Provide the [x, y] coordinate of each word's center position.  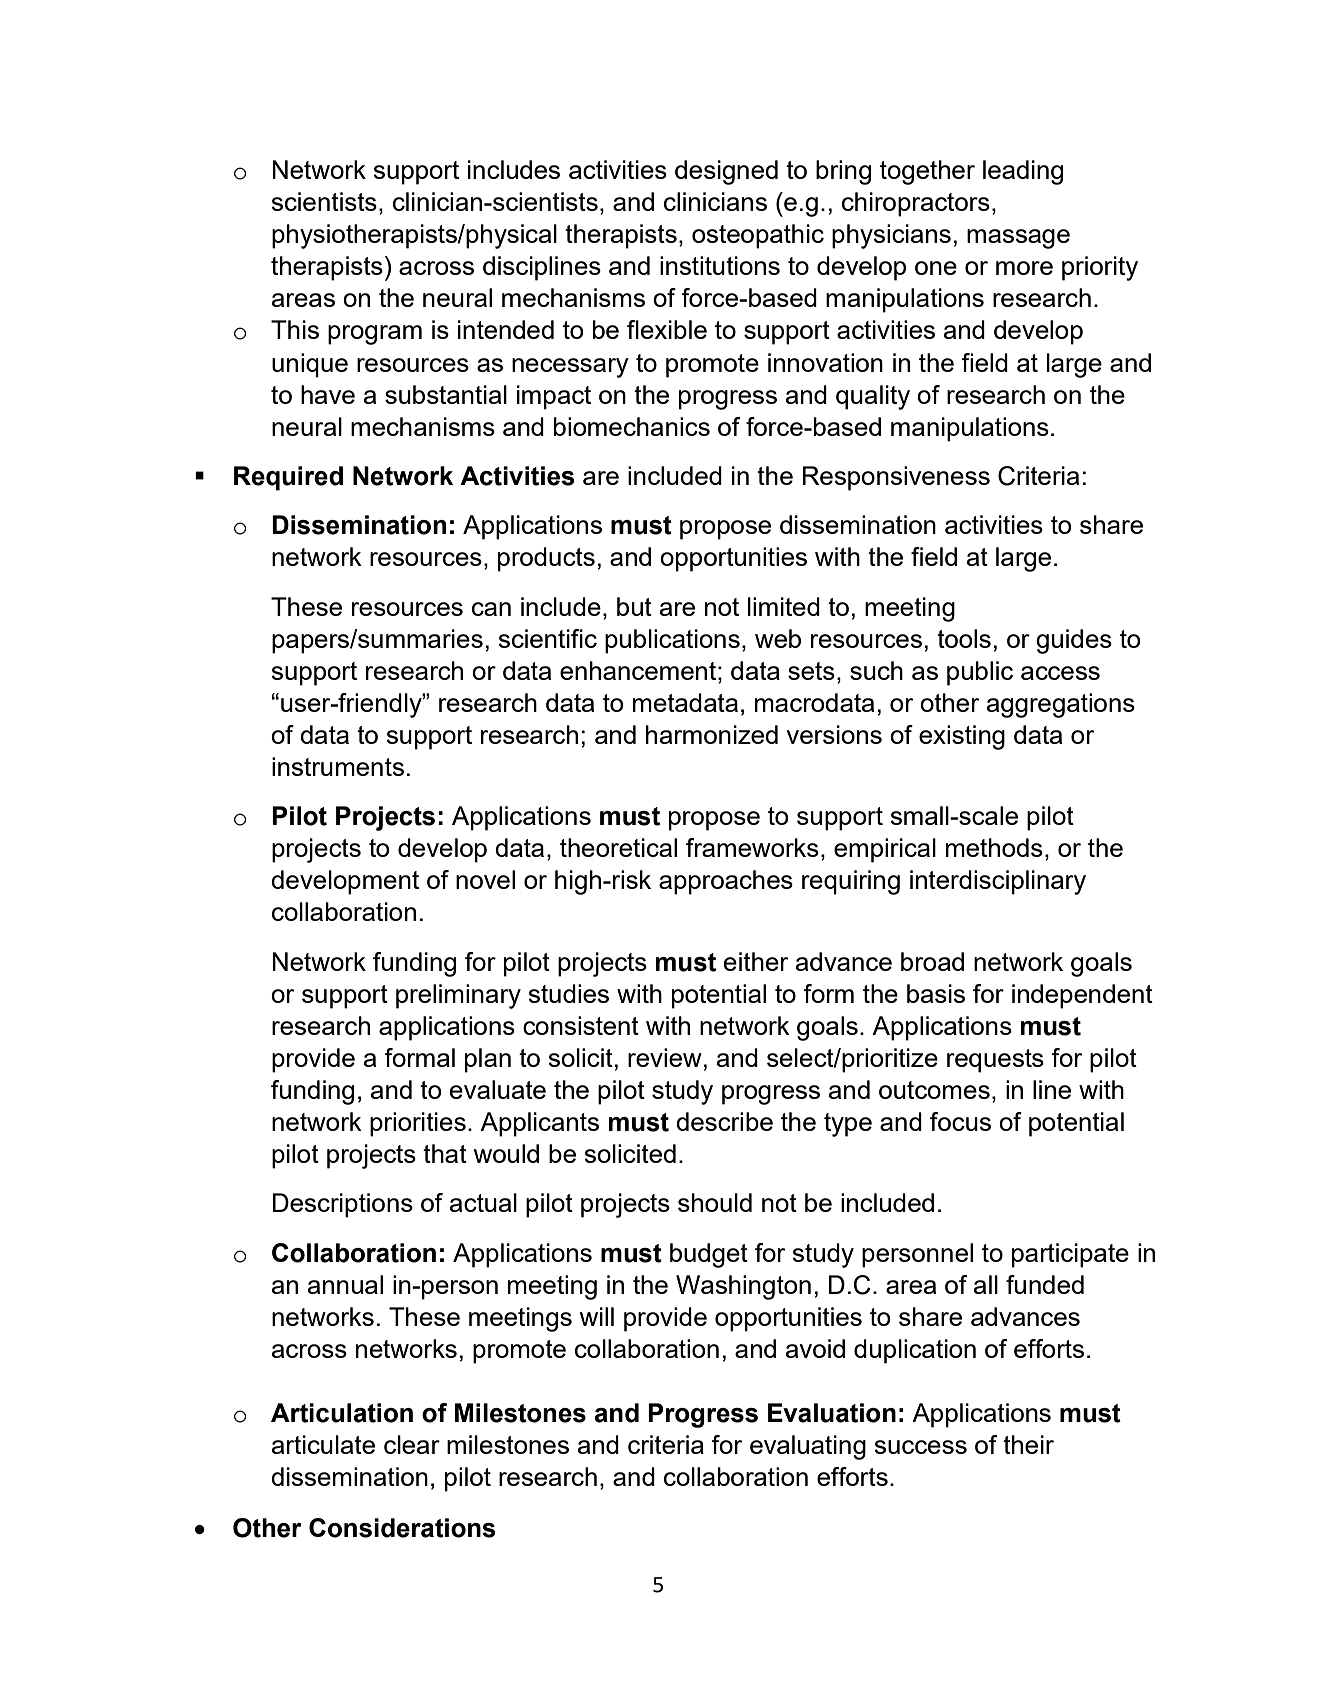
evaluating [808, 1447]
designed [726, 172]
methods [994, 847]
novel [485, 879]
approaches [726, 882]
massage [1018, 239]
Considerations [402, 1528]
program [375, 335]
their [1028, 1444]
